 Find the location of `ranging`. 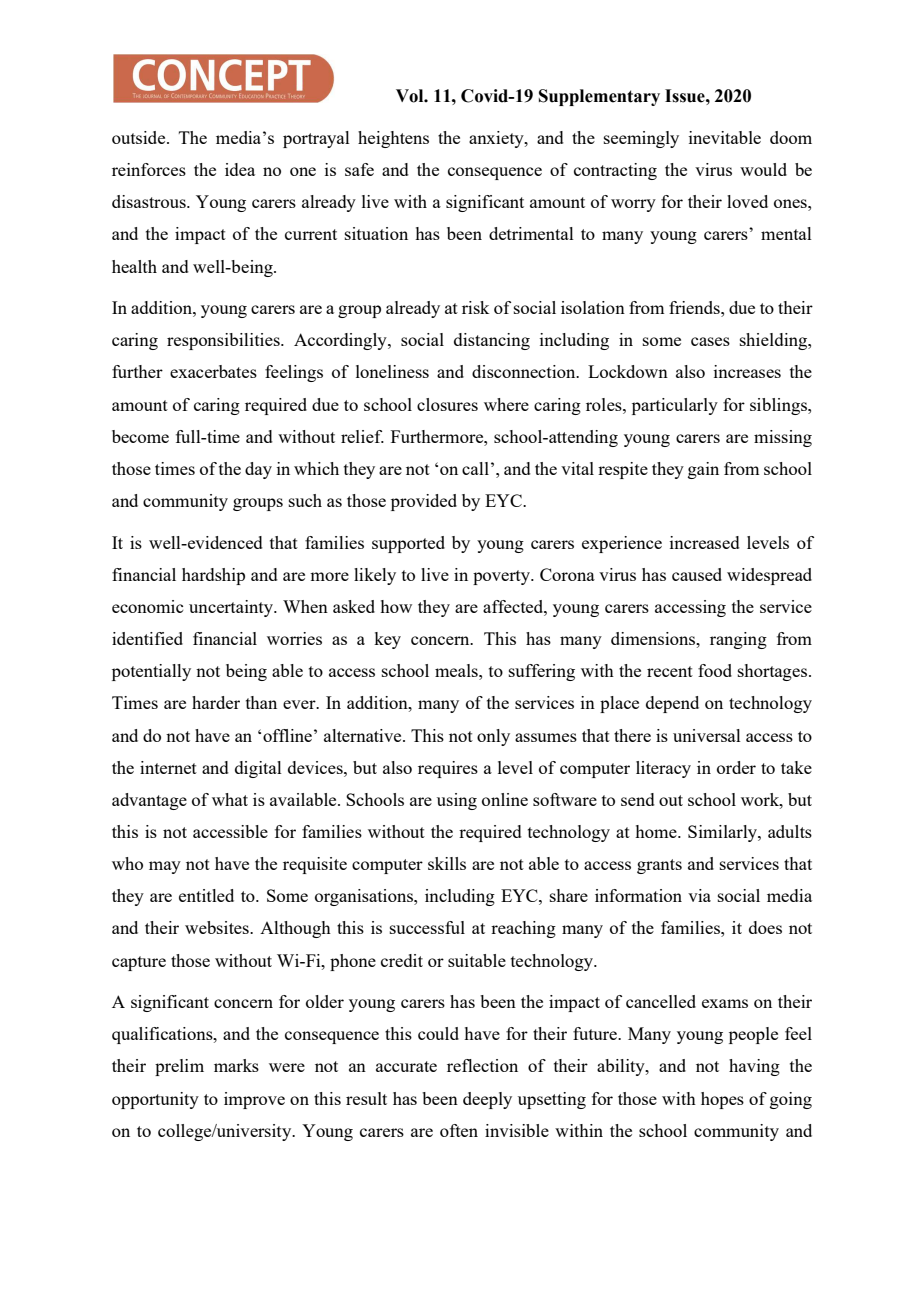

ranging is located at coordinates (738, 640).
